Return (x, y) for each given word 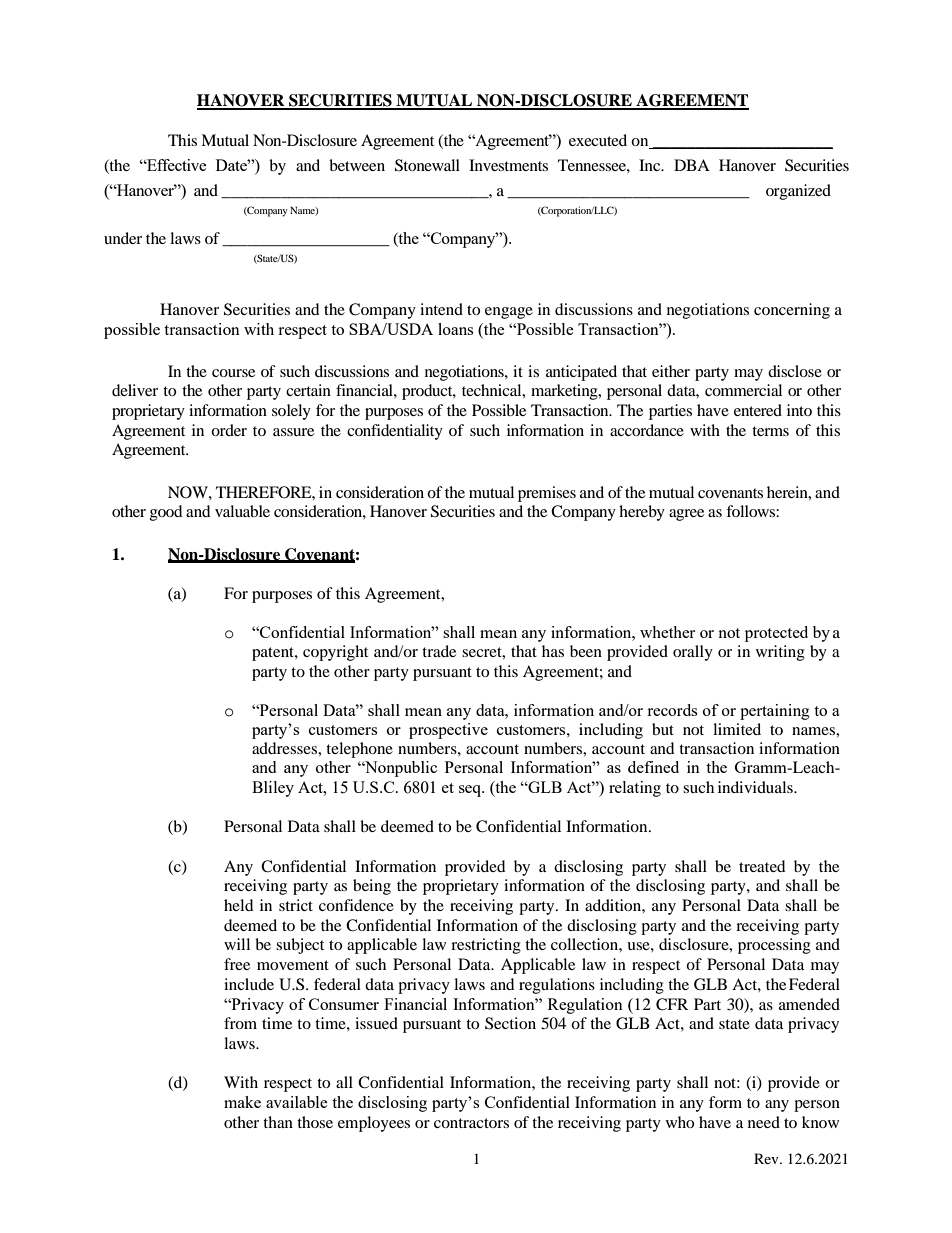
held (239, 905)
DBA (692, 165)
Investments (508, 165)
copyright (335, 653)
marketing (565, 392)
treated (762, 866)
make (242, 1102)
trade (439, 651)
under (123, 238)
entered (758, 410)
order (229, 430)
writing (780, 653)
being (372, 887)
